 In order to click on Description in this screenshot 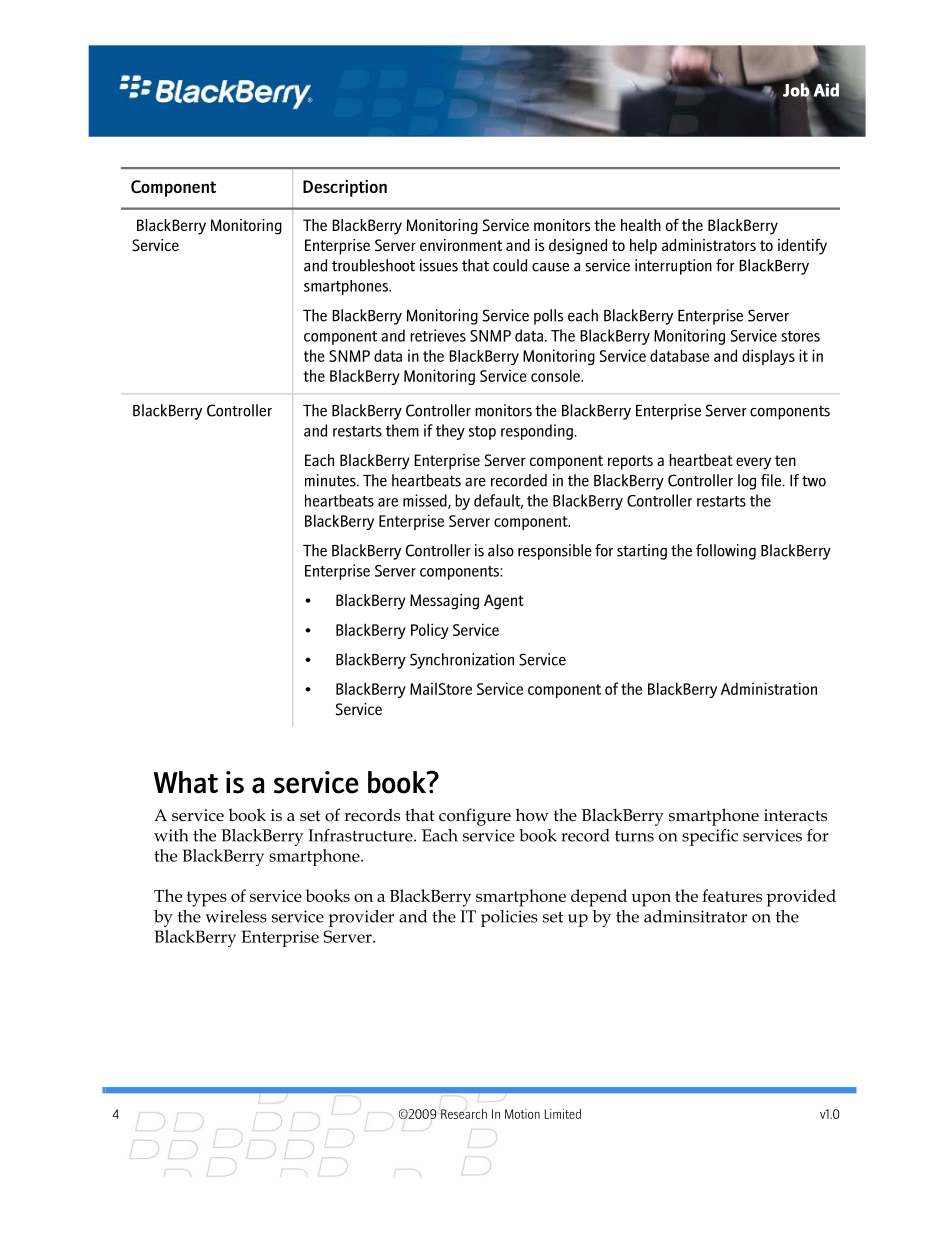, I will do `click(345, 188)`.
